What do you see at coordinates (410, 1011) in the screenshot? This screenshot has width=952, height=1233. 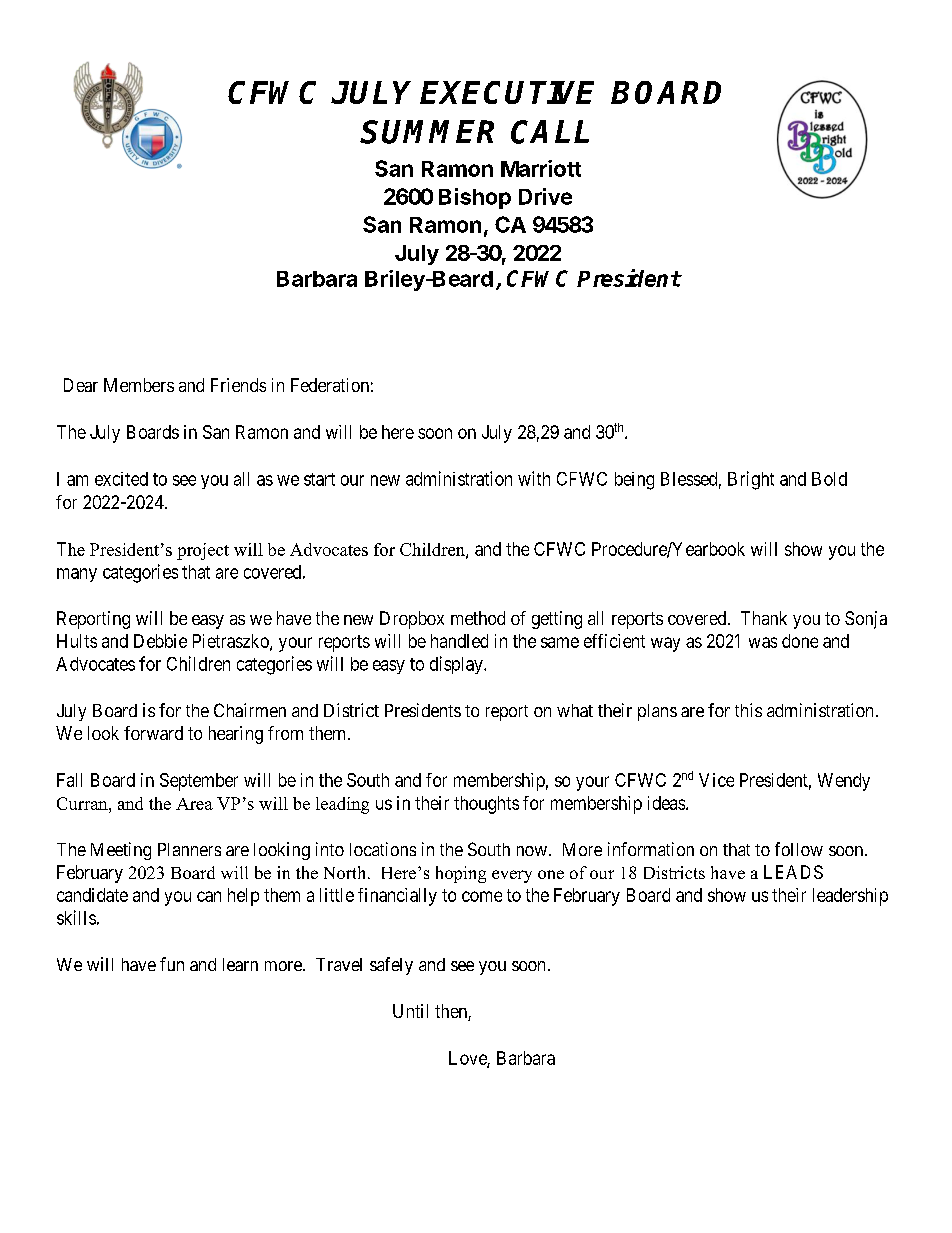 I see `Until` at bounding box center [410, 1011].
